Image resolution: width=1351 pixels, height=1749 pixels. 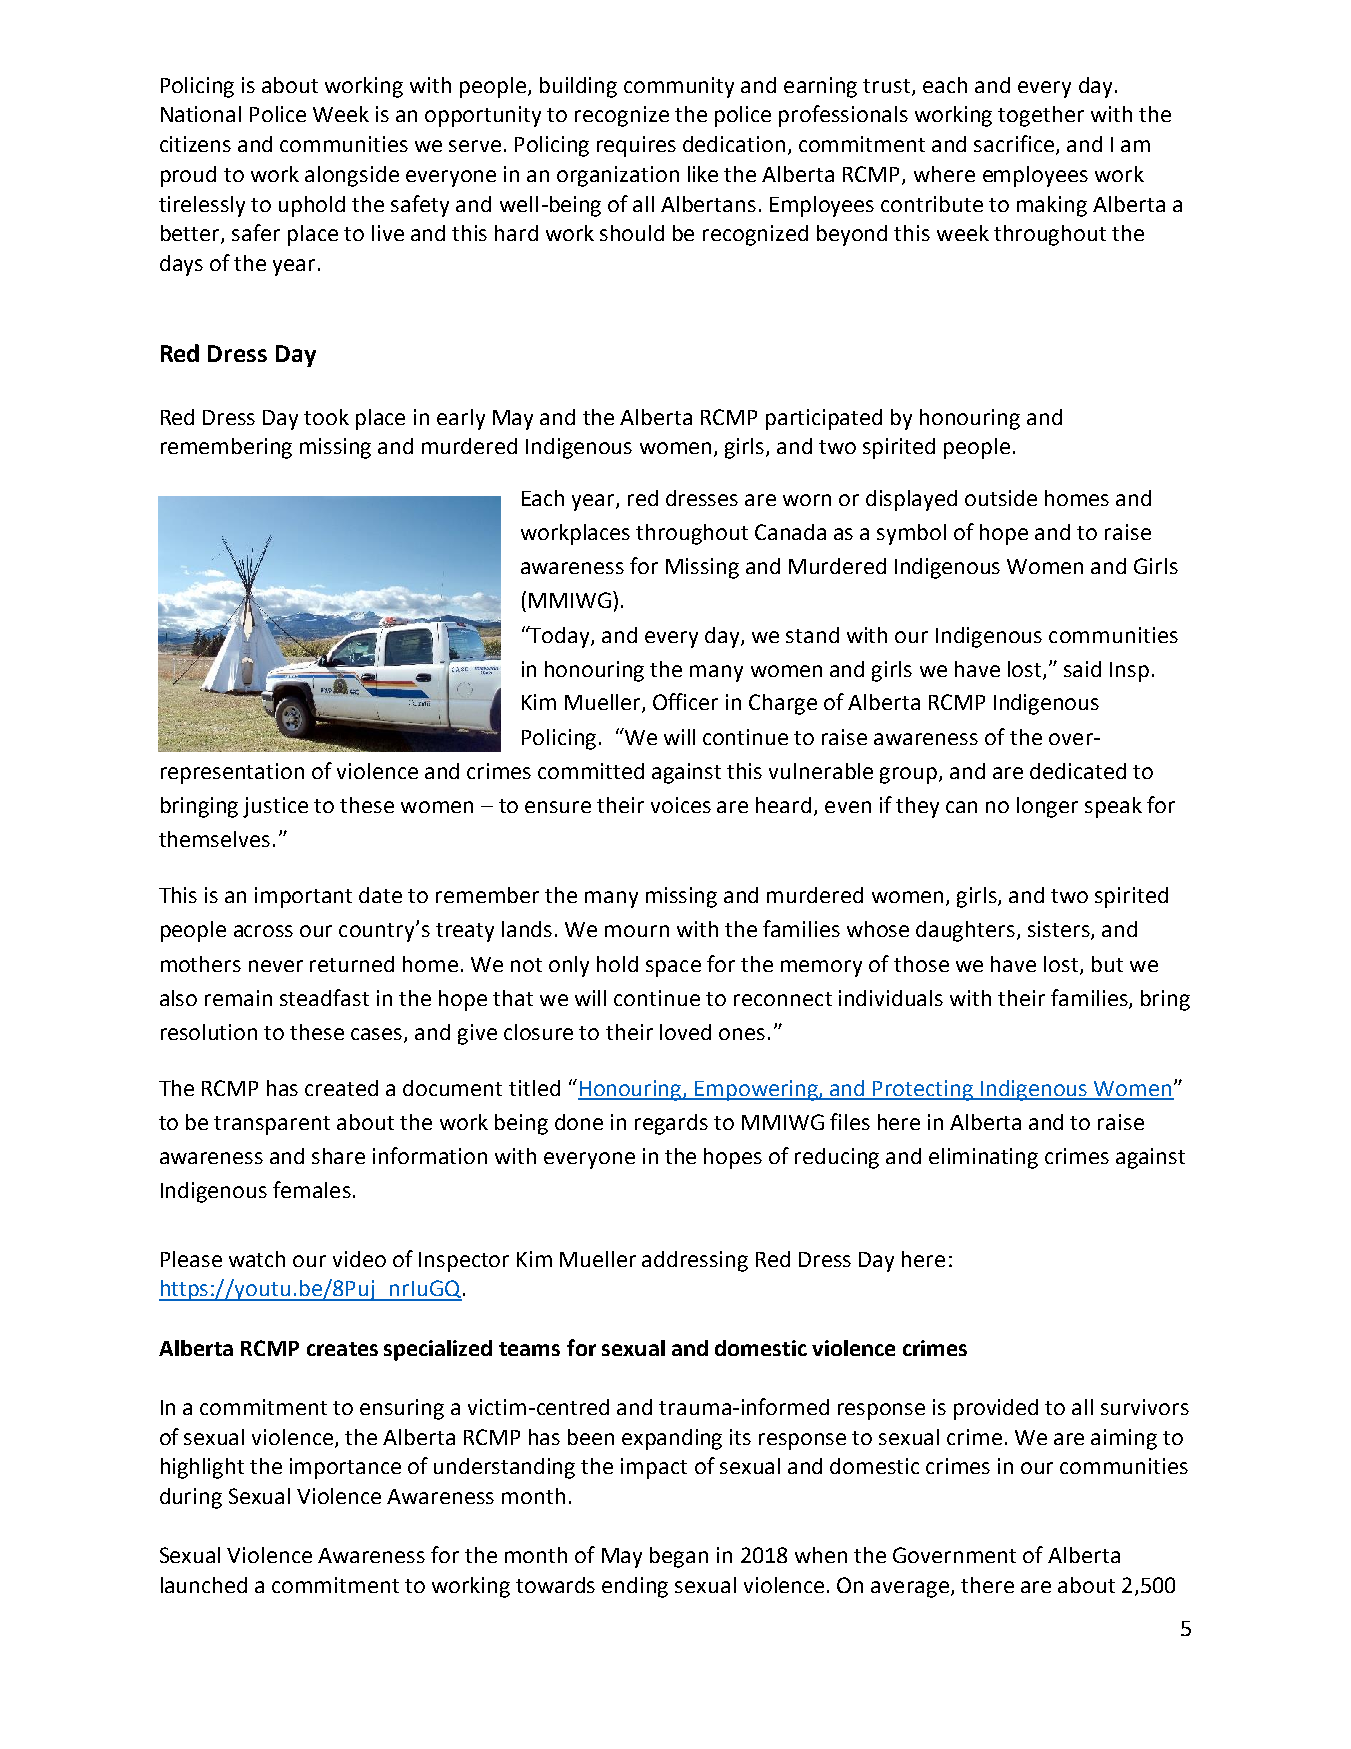 I want to click on requires, so click(x=636, y=146).
